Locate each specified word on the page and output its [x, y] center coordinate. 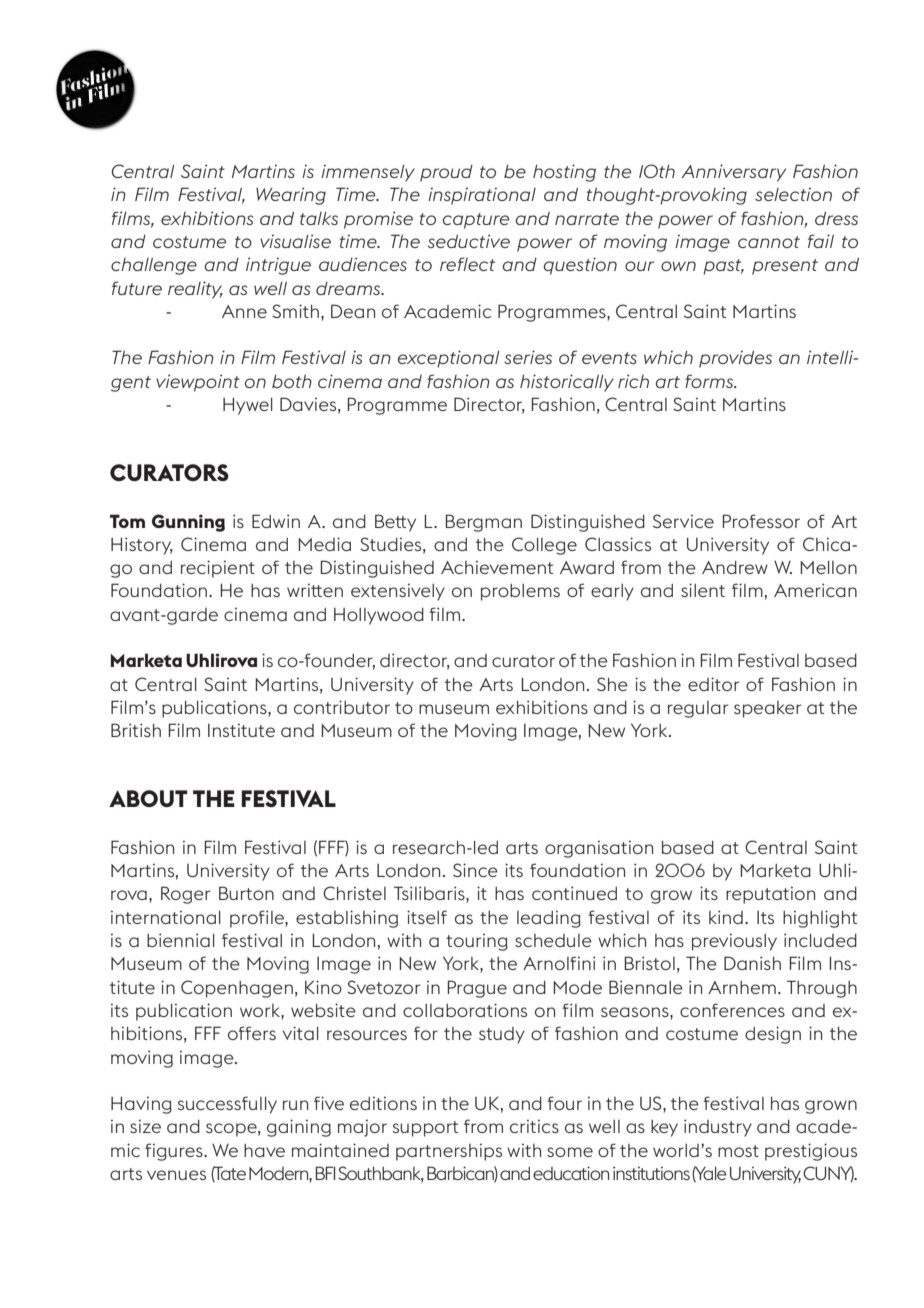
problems [520, 592]
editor [713, 684]
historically [567, 383]
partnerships [449, 1152]
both [292, 381]
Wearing [291, 196]
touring [477, 942]
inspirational [482, 196]
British [136, 730]
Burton [246, 893]
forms [710, 381]
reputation [770, 895]
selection [793, 194]
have [264, 1150]
